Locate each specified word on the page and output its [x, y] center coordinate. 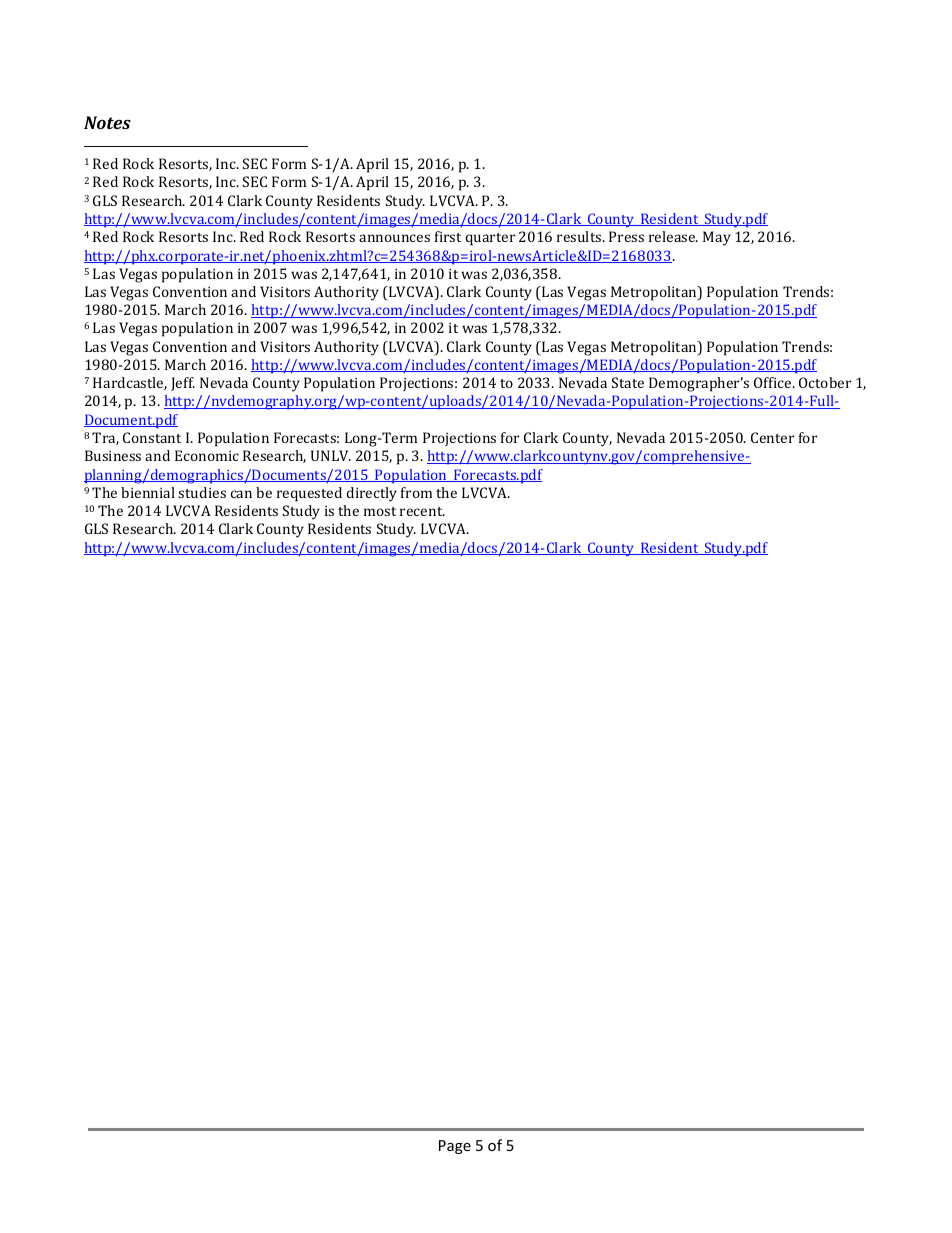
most [380, 511]
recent [422, 511]
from [416, 492]
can [241, 494]
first [448, 236]
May [717, 238]
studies [202, 492]
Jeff [183, 384]
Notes [107, 122]
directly [372, 494]
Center [772, 437]
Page [455, 1147]
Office [774, 382]
